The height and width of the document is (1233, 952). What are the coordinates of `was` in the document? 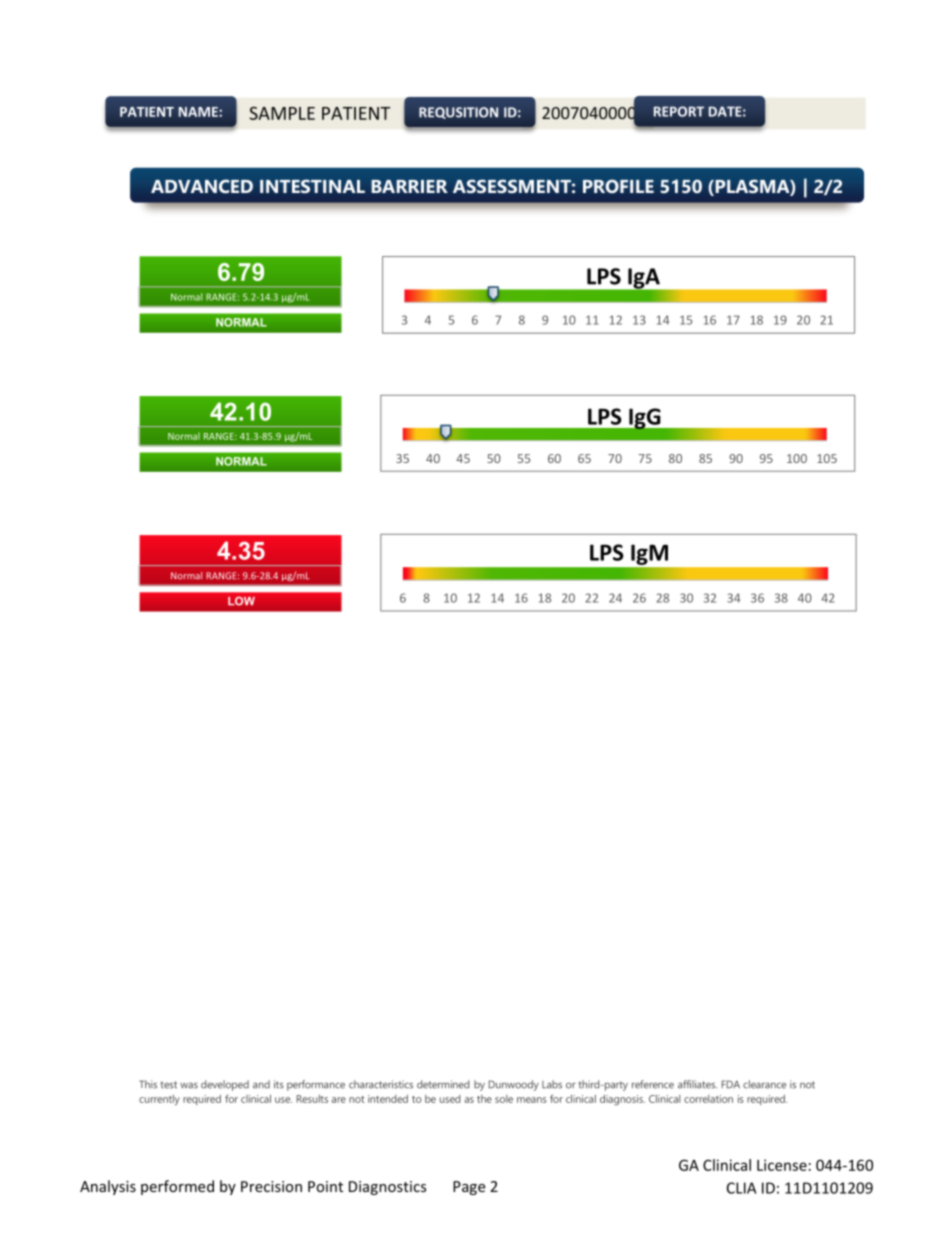 It's located at (189, 1086).
